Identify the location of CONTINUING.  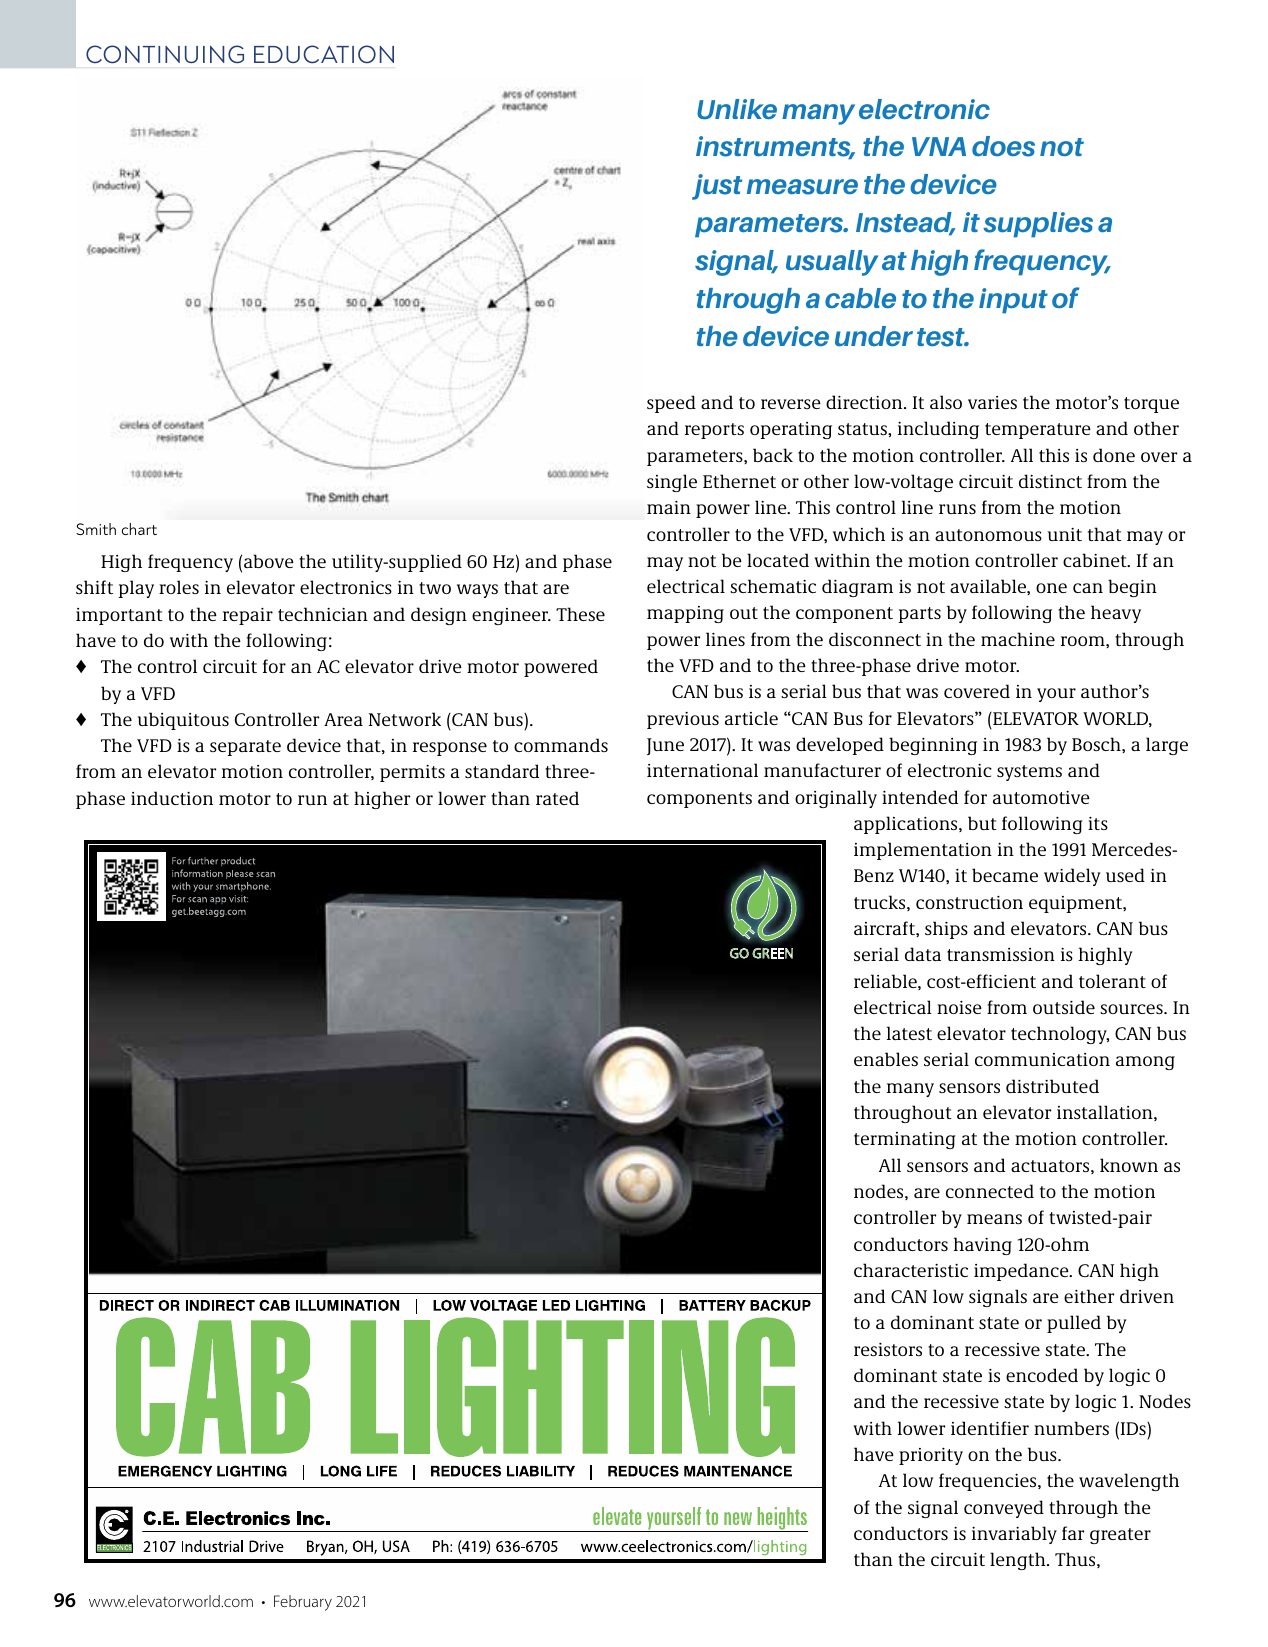
(165, 54).
